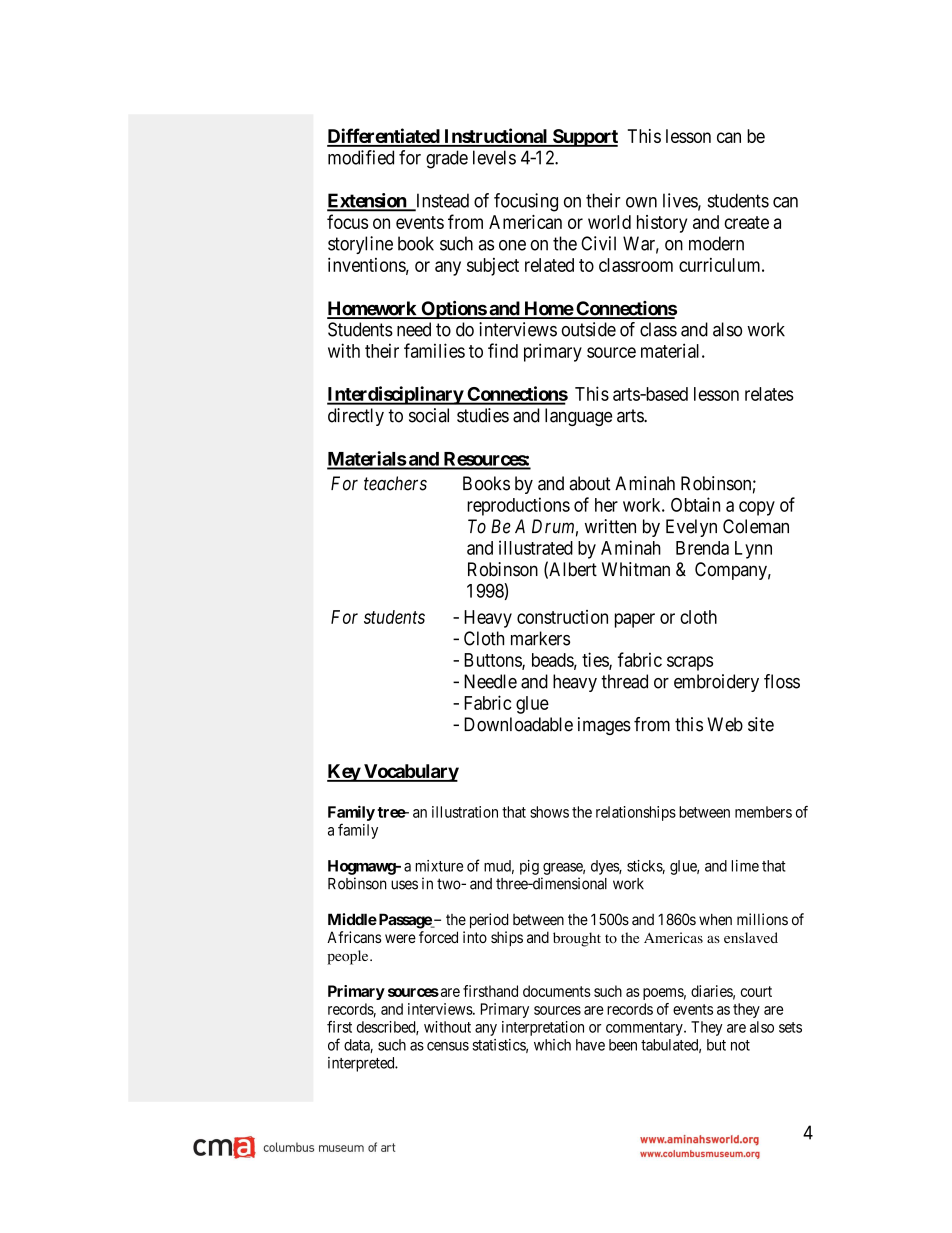 The width and height of the screenshot is (952, 1233). What do you see at coordinates (543, 1028) in the screenshot?
I see `interpretation` at bounding box center [543, 1028].
